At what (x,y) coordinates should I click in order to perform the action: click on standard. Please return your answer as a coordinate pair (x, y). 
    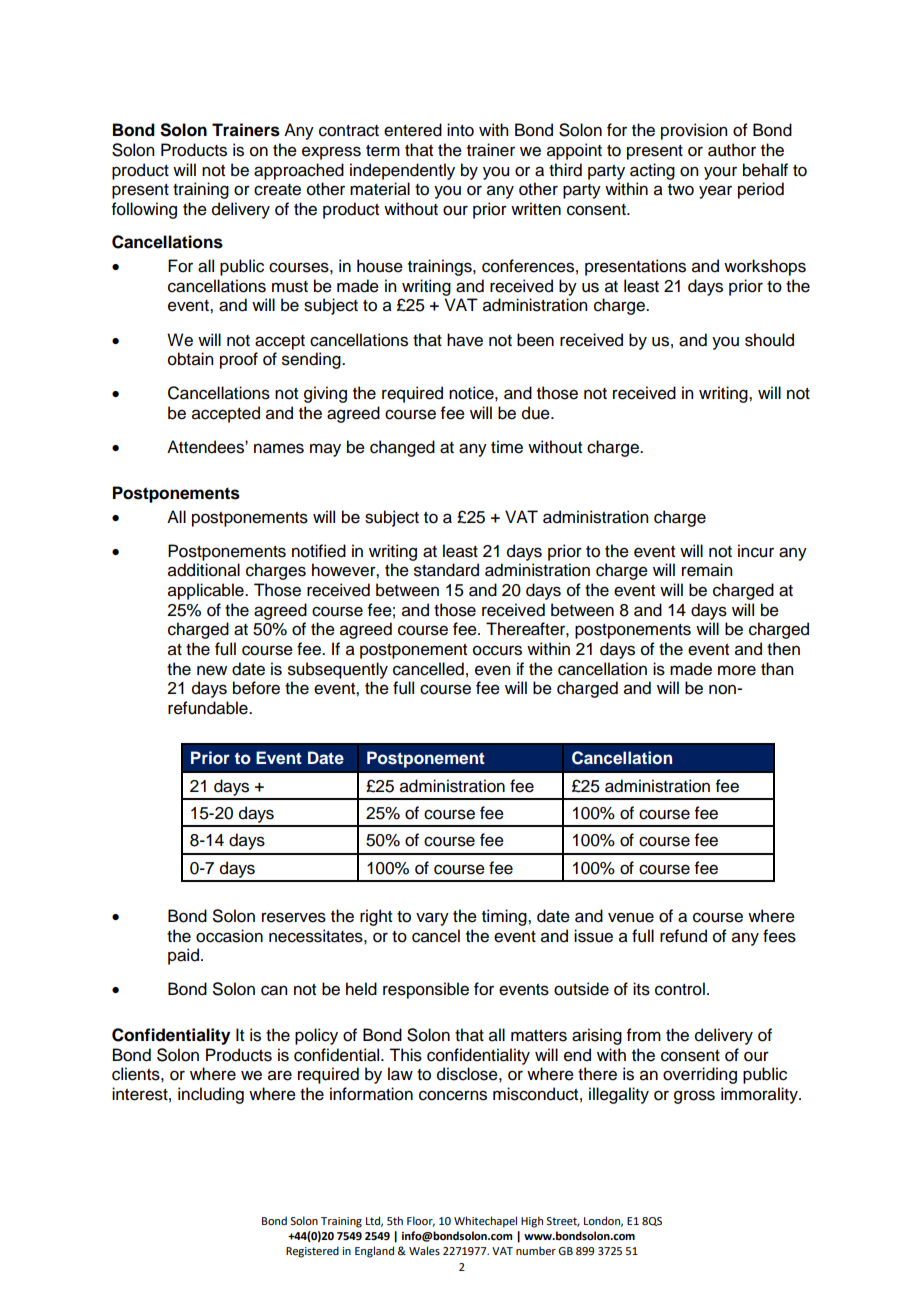
    Looking at the image, I should click on (446, 570).
